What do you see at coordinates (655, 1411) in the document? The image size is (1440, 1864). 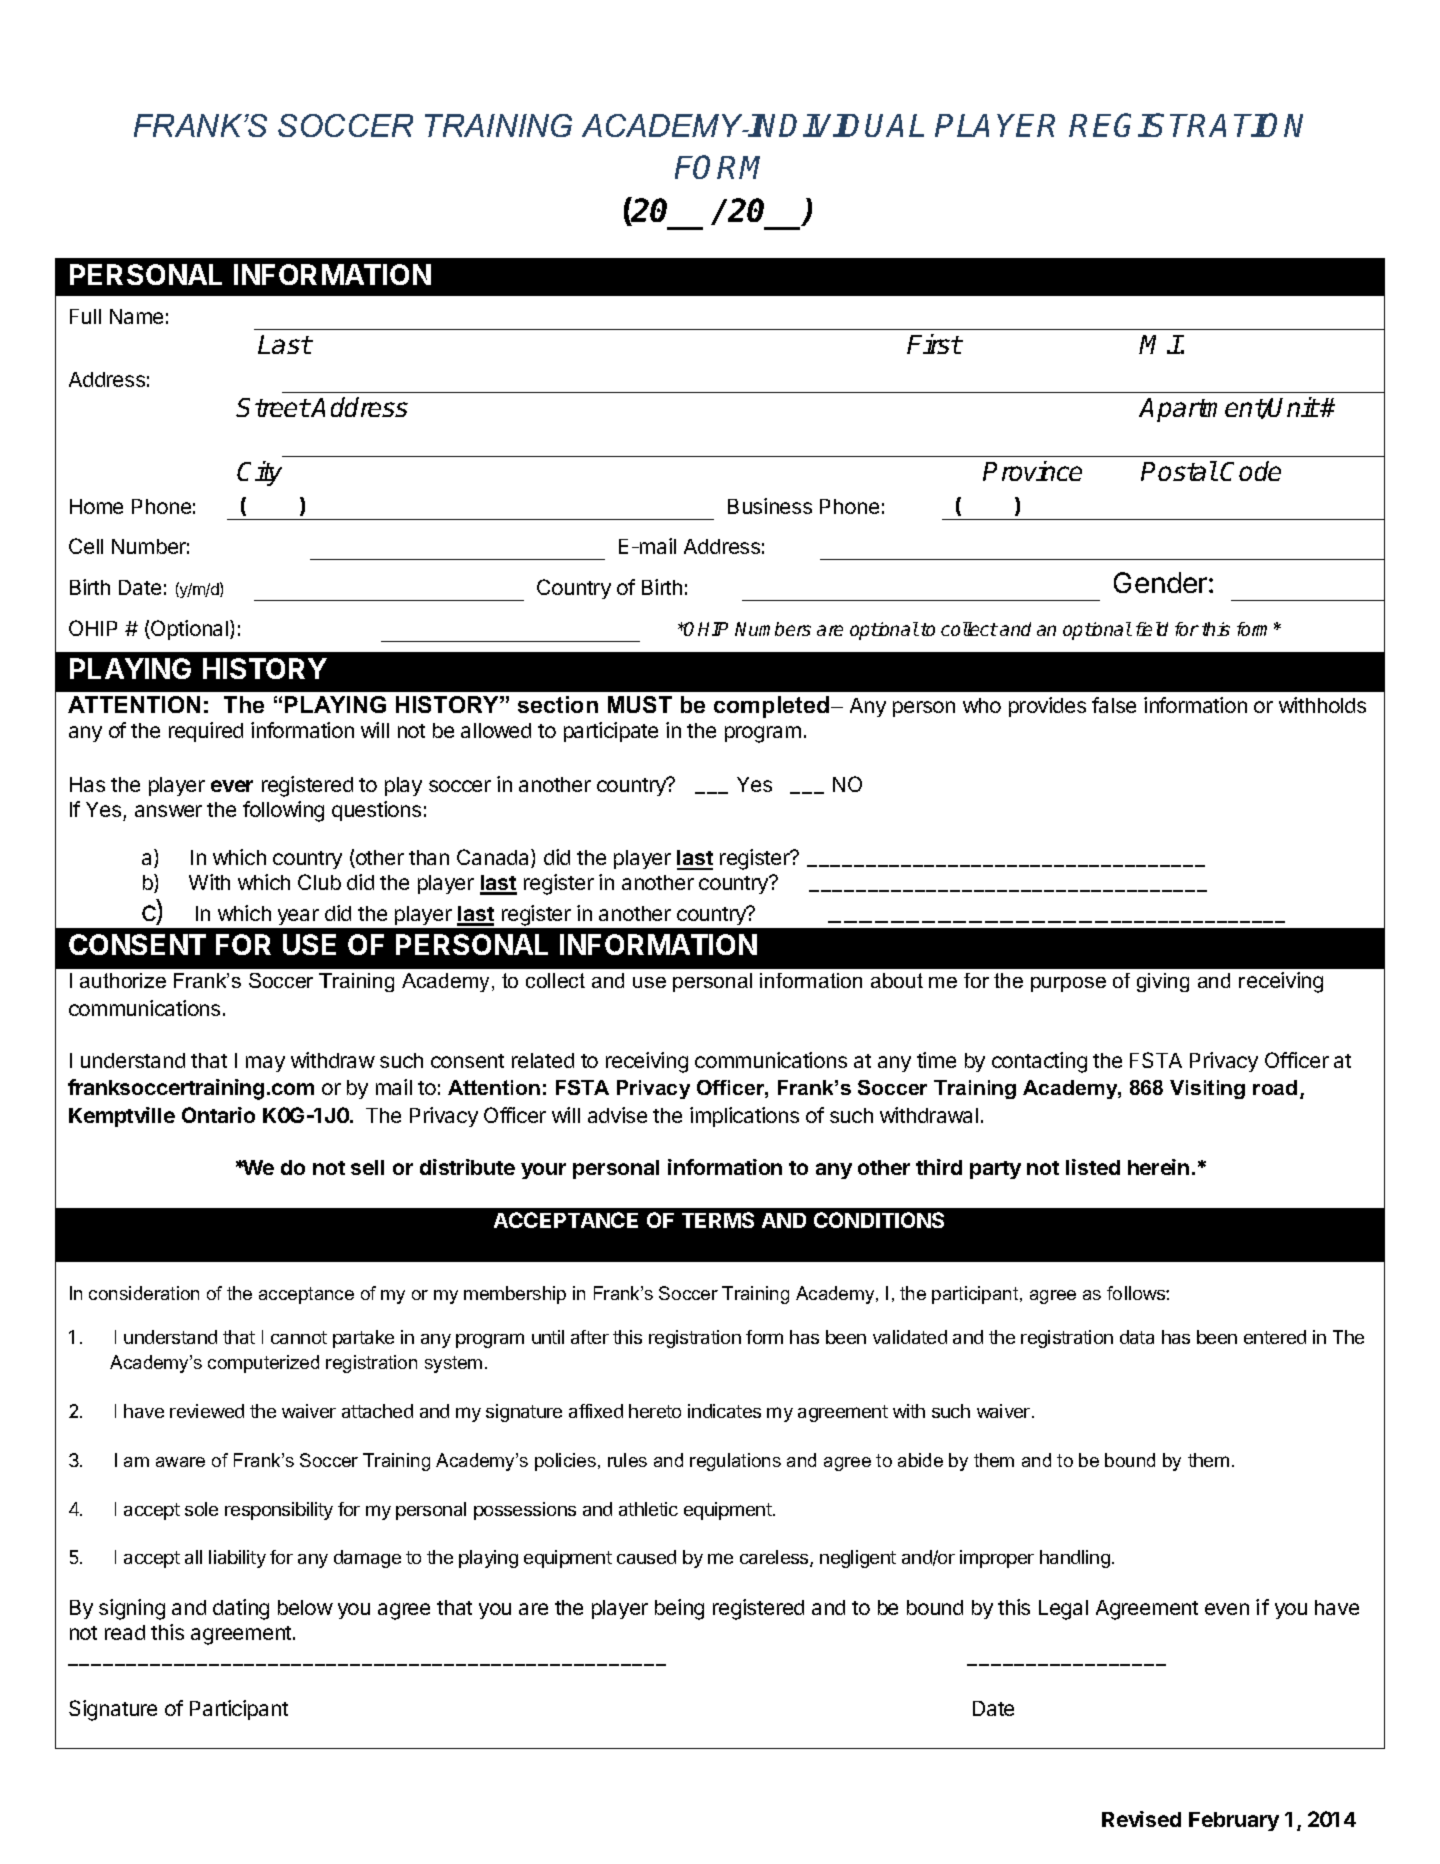 I see `hereto` at bounding box center [655, 1411].
